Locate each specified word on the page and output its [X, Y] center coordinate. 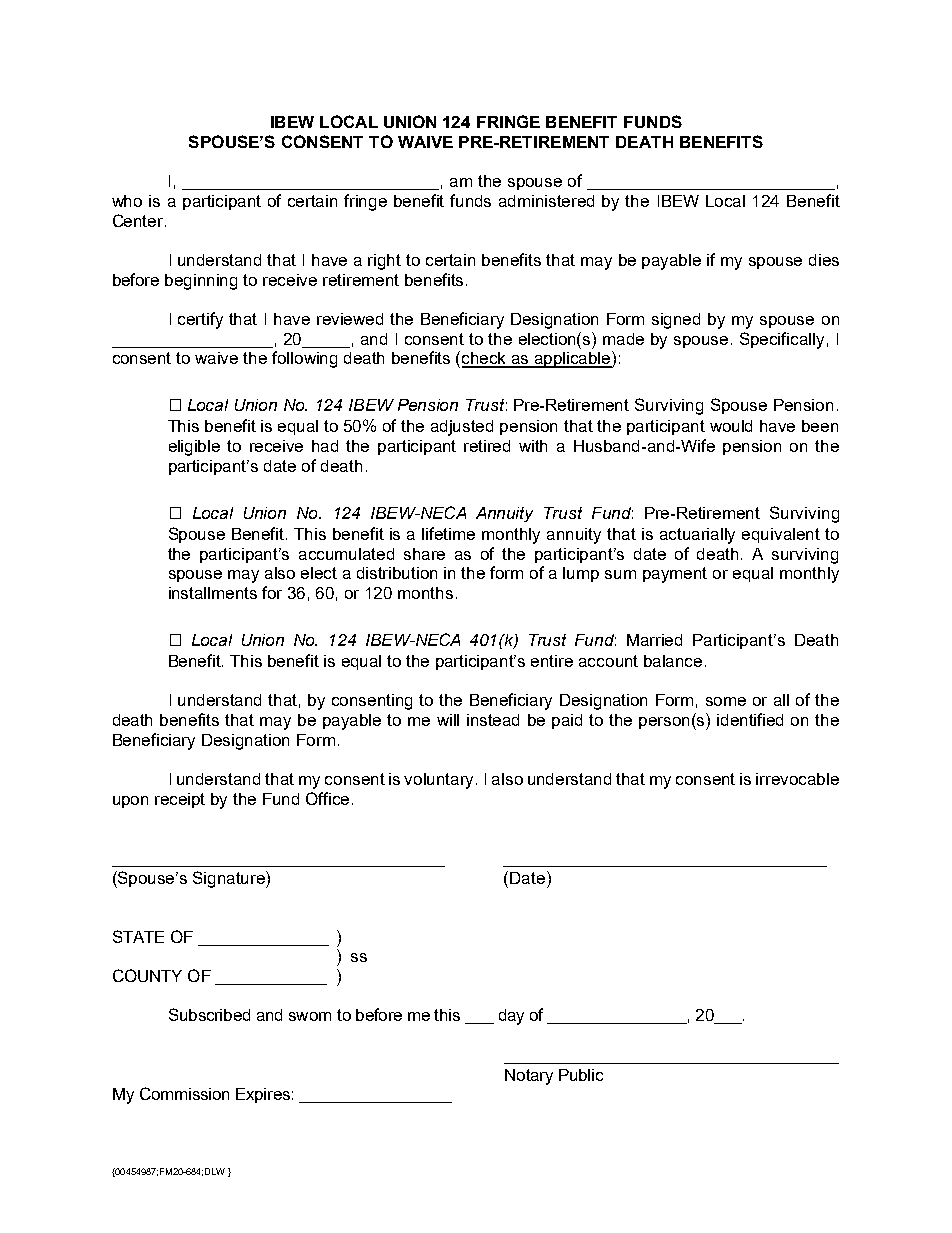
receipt [180, 800]
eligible [194, 448]
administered [546, 201]
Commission [184, 1093]
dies [824, 260]
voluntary [440, 781]
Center [139, 220]
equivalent [781, 535]
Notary [529, 1077]
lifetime [448, 533]
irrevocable [797, 779]
